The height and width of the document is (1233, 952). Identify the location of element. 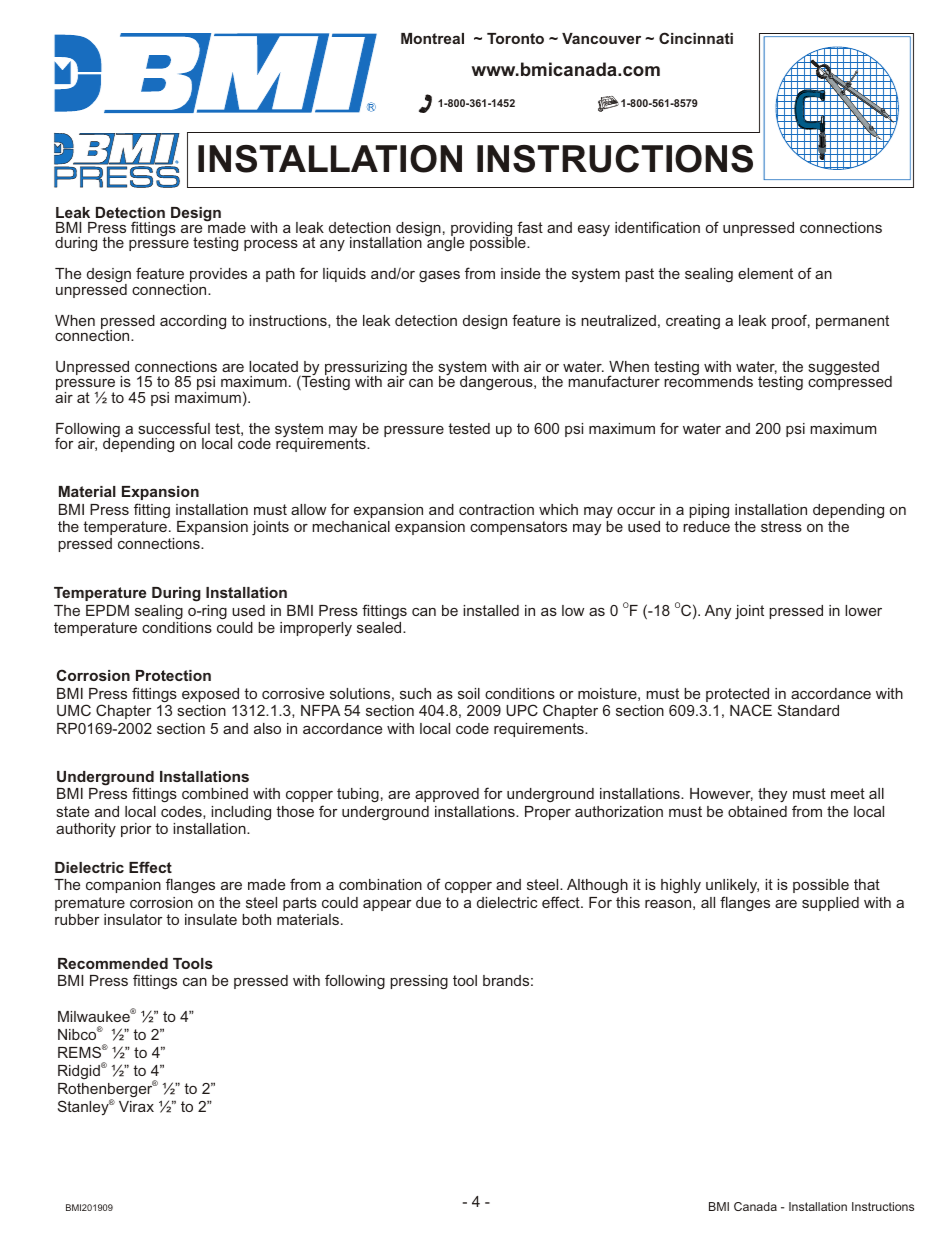
(765, 273).
